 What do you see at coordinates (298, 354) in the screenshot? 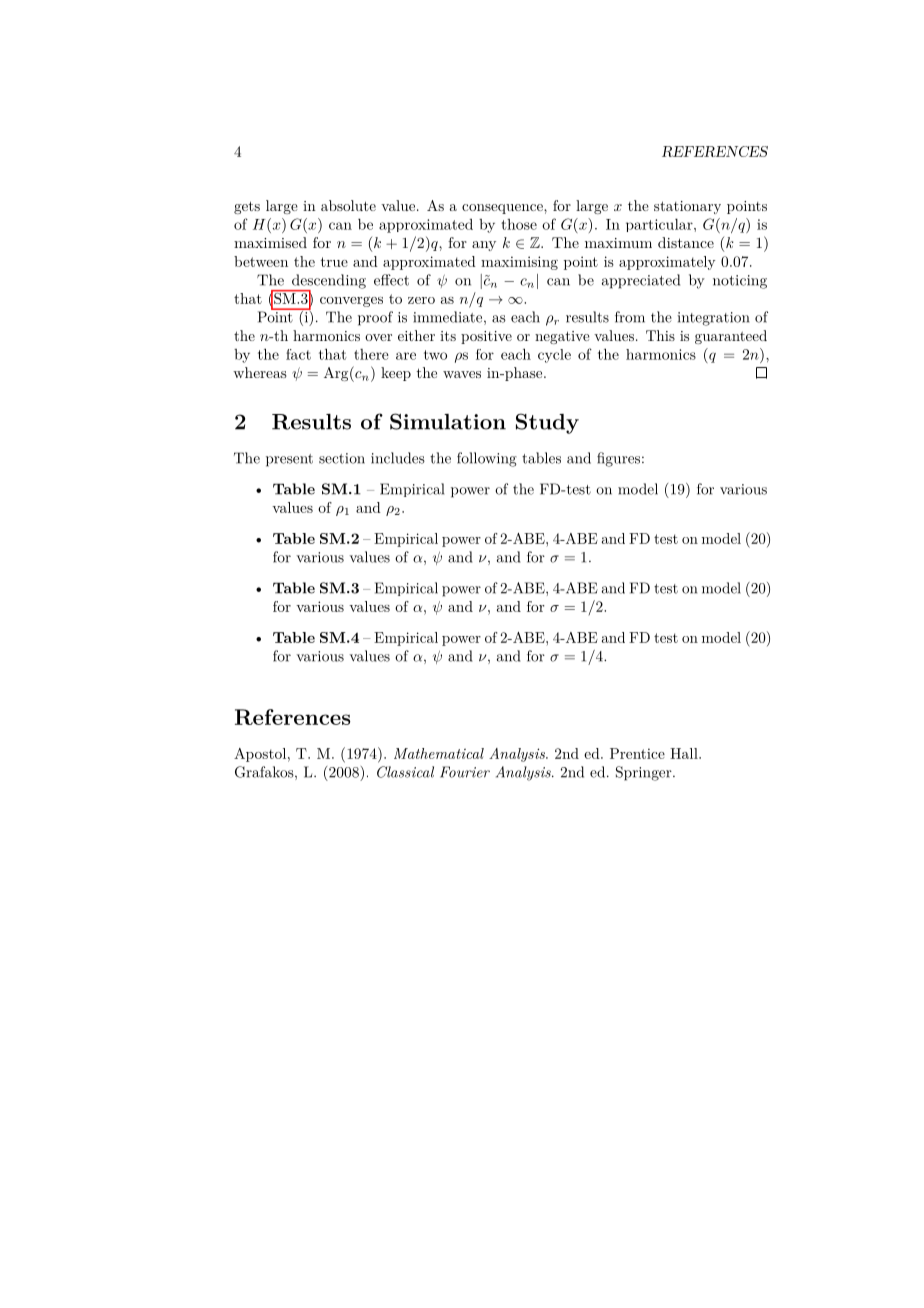
I see `fact` at bounding box center [298, 354].
